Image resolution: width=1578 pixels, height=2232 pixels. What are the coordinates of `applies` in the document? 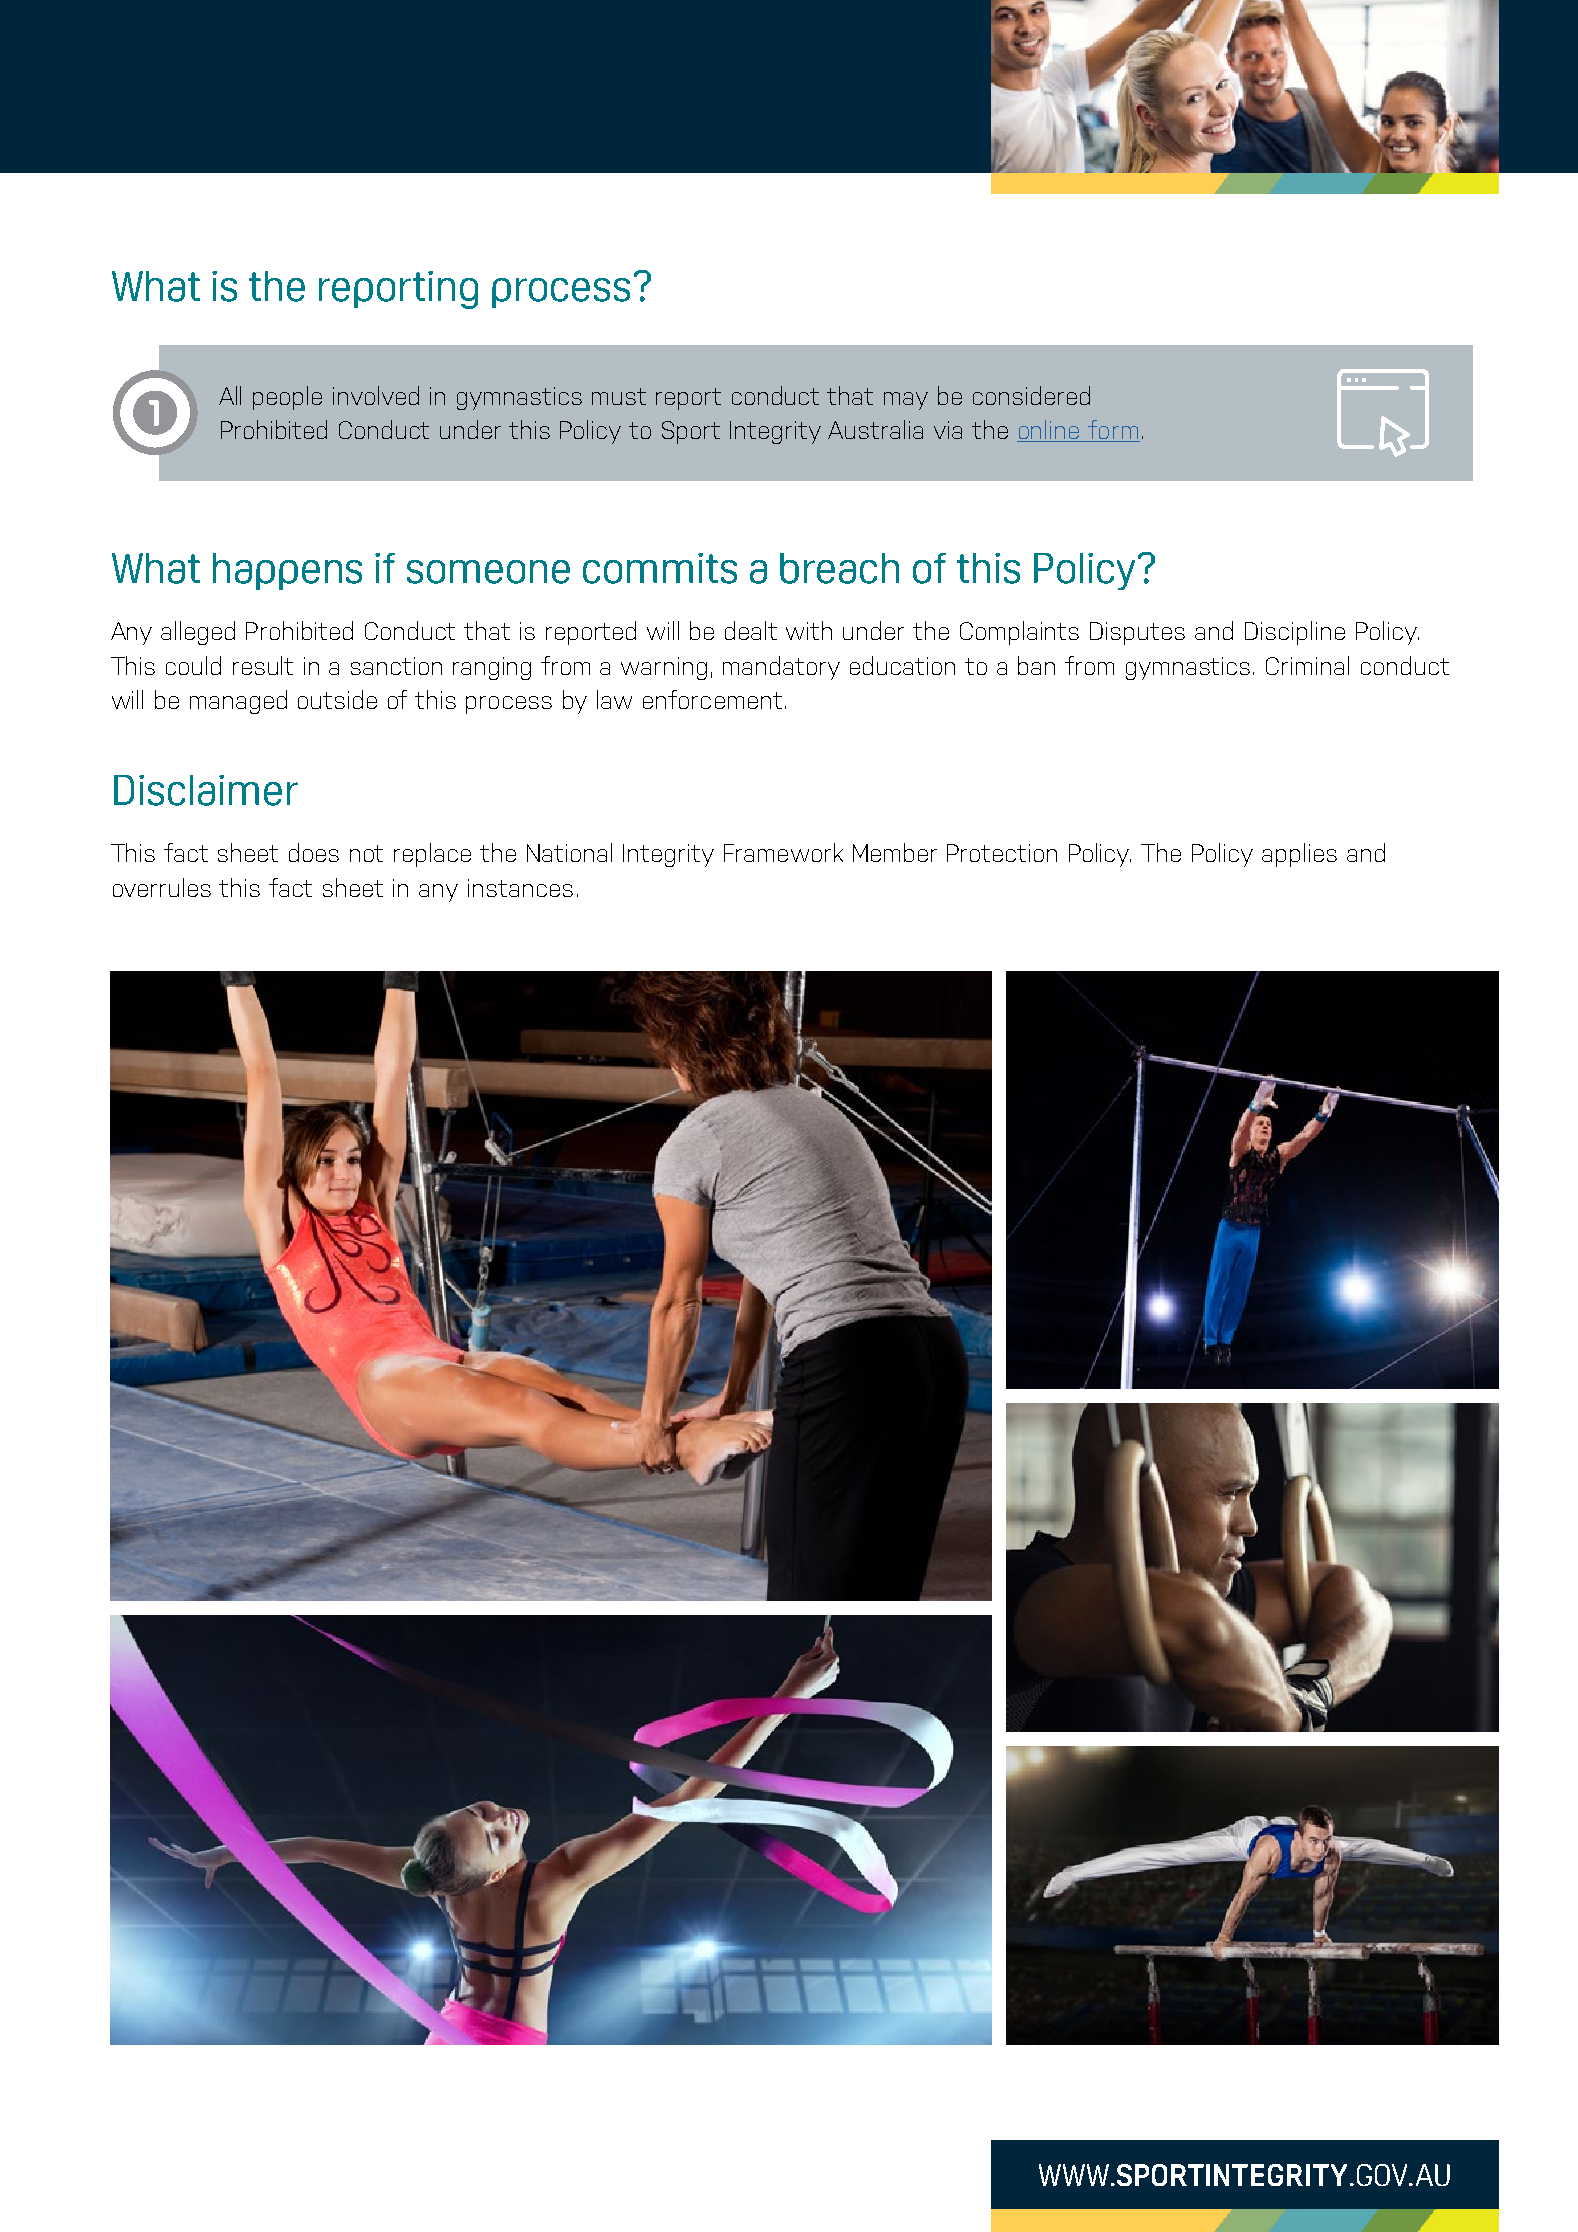 It's located at (1299, 855).
